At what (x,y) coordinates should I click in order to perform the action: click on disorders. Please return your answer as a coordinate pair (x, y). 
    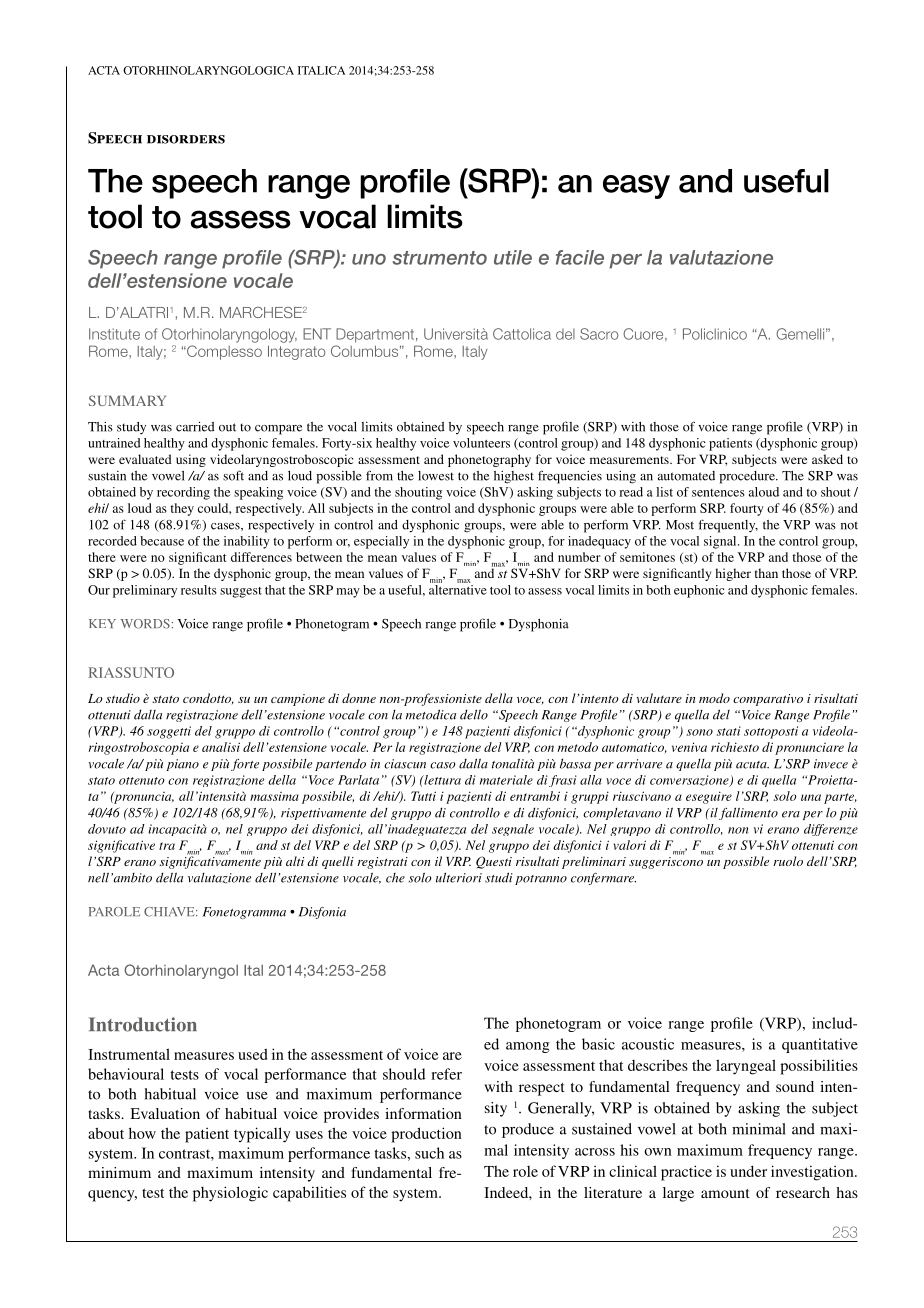
    Looking at the image, I should click on (186, 139).
